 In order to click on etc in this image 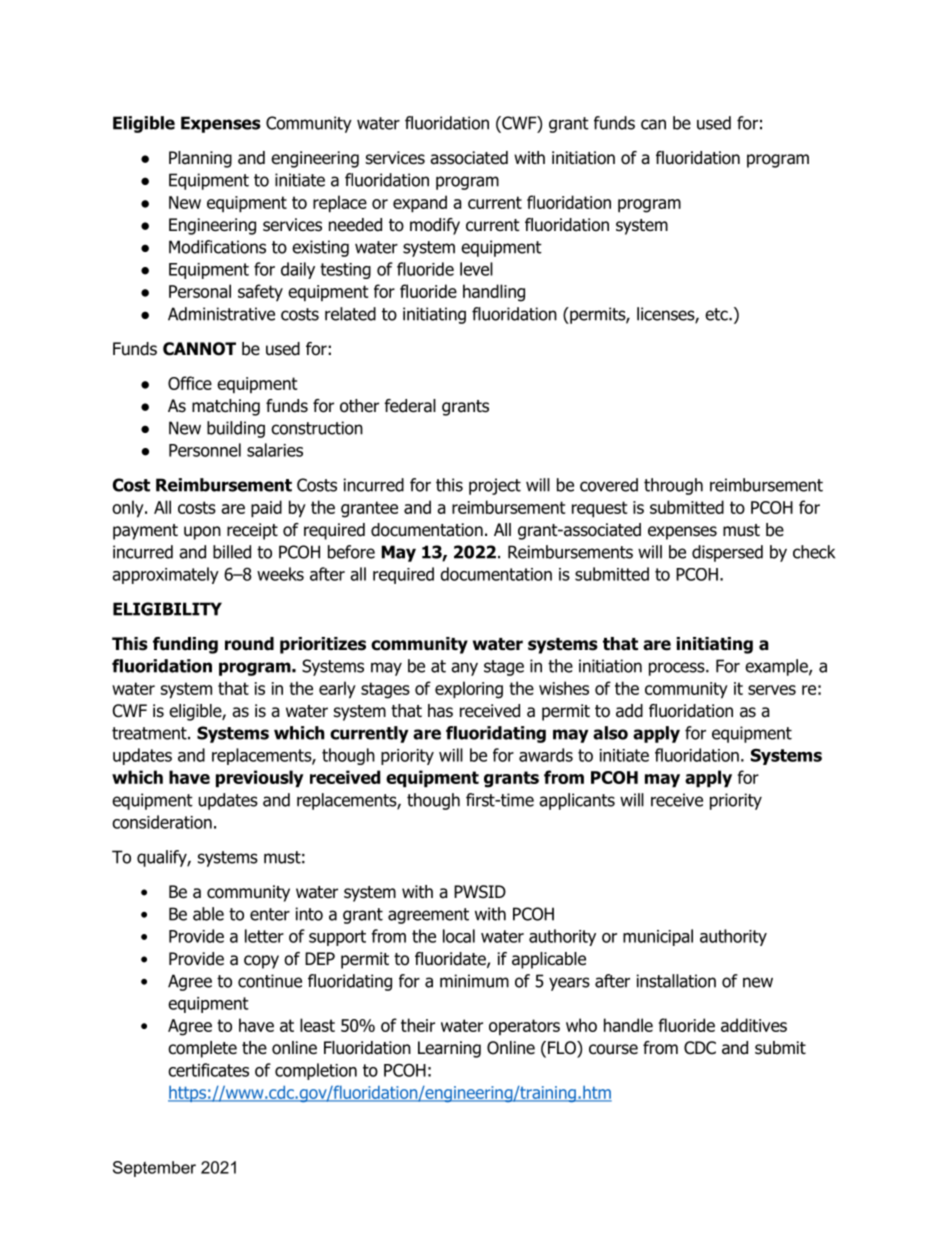, I will do `click(717, 314)`.
